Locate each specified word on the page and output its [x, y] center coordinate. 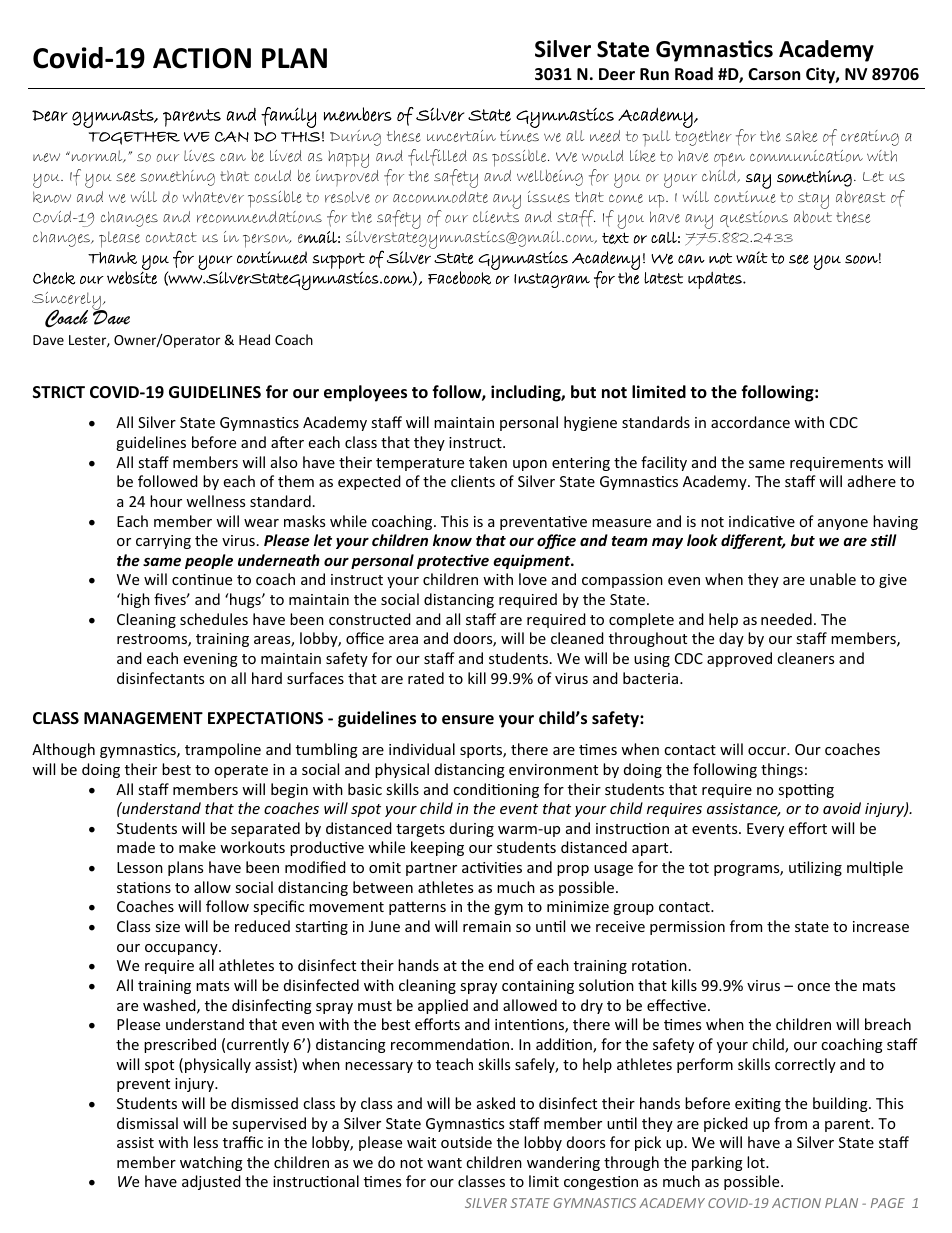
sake [801, 136]
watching [211, 1163]
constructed [370, 619]
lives [199, 156]
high [135, 600]
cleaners [805, 658]
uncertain [461, 136]
